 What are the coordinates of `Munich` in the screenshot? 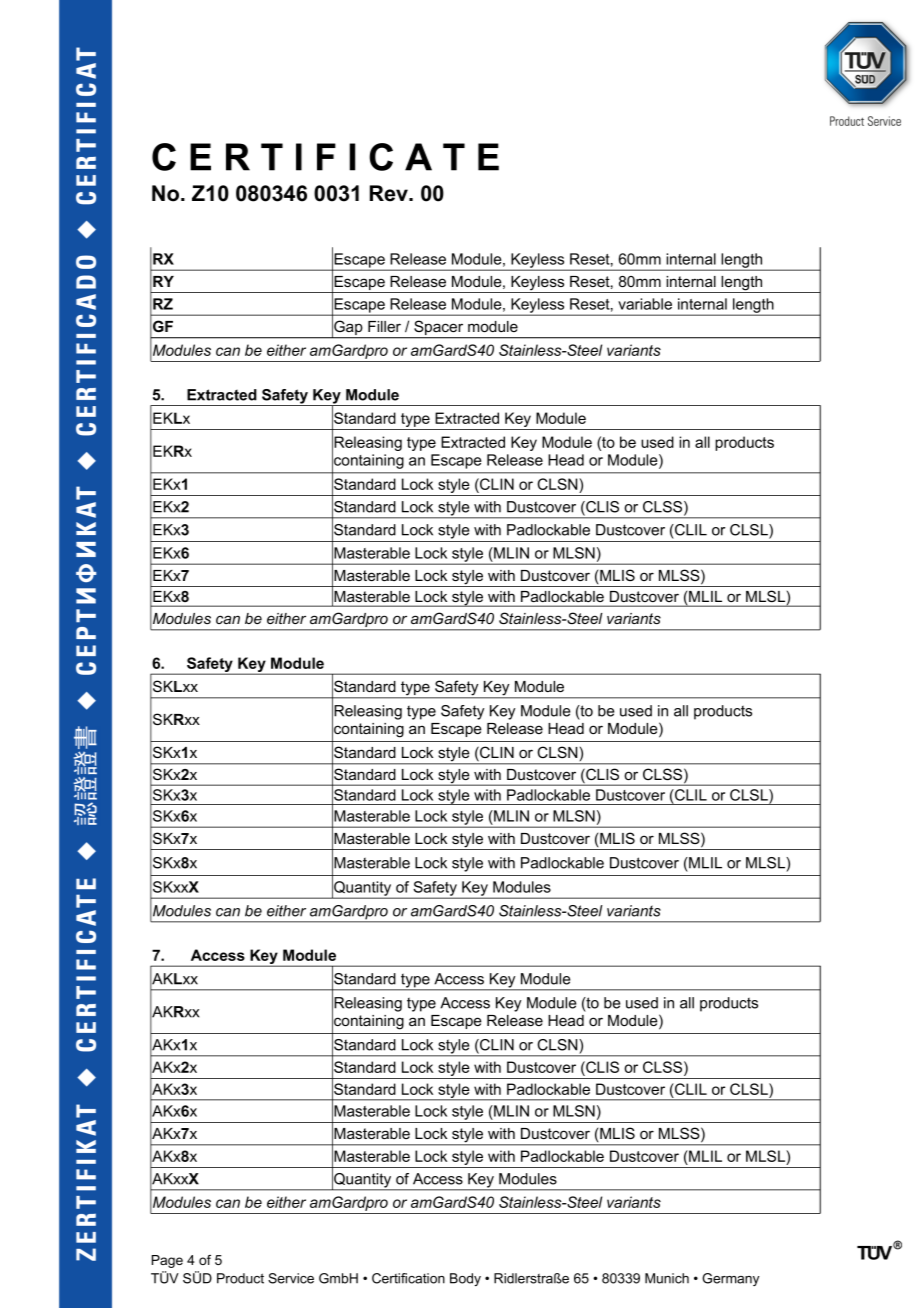 It's located at (667, 1278).
